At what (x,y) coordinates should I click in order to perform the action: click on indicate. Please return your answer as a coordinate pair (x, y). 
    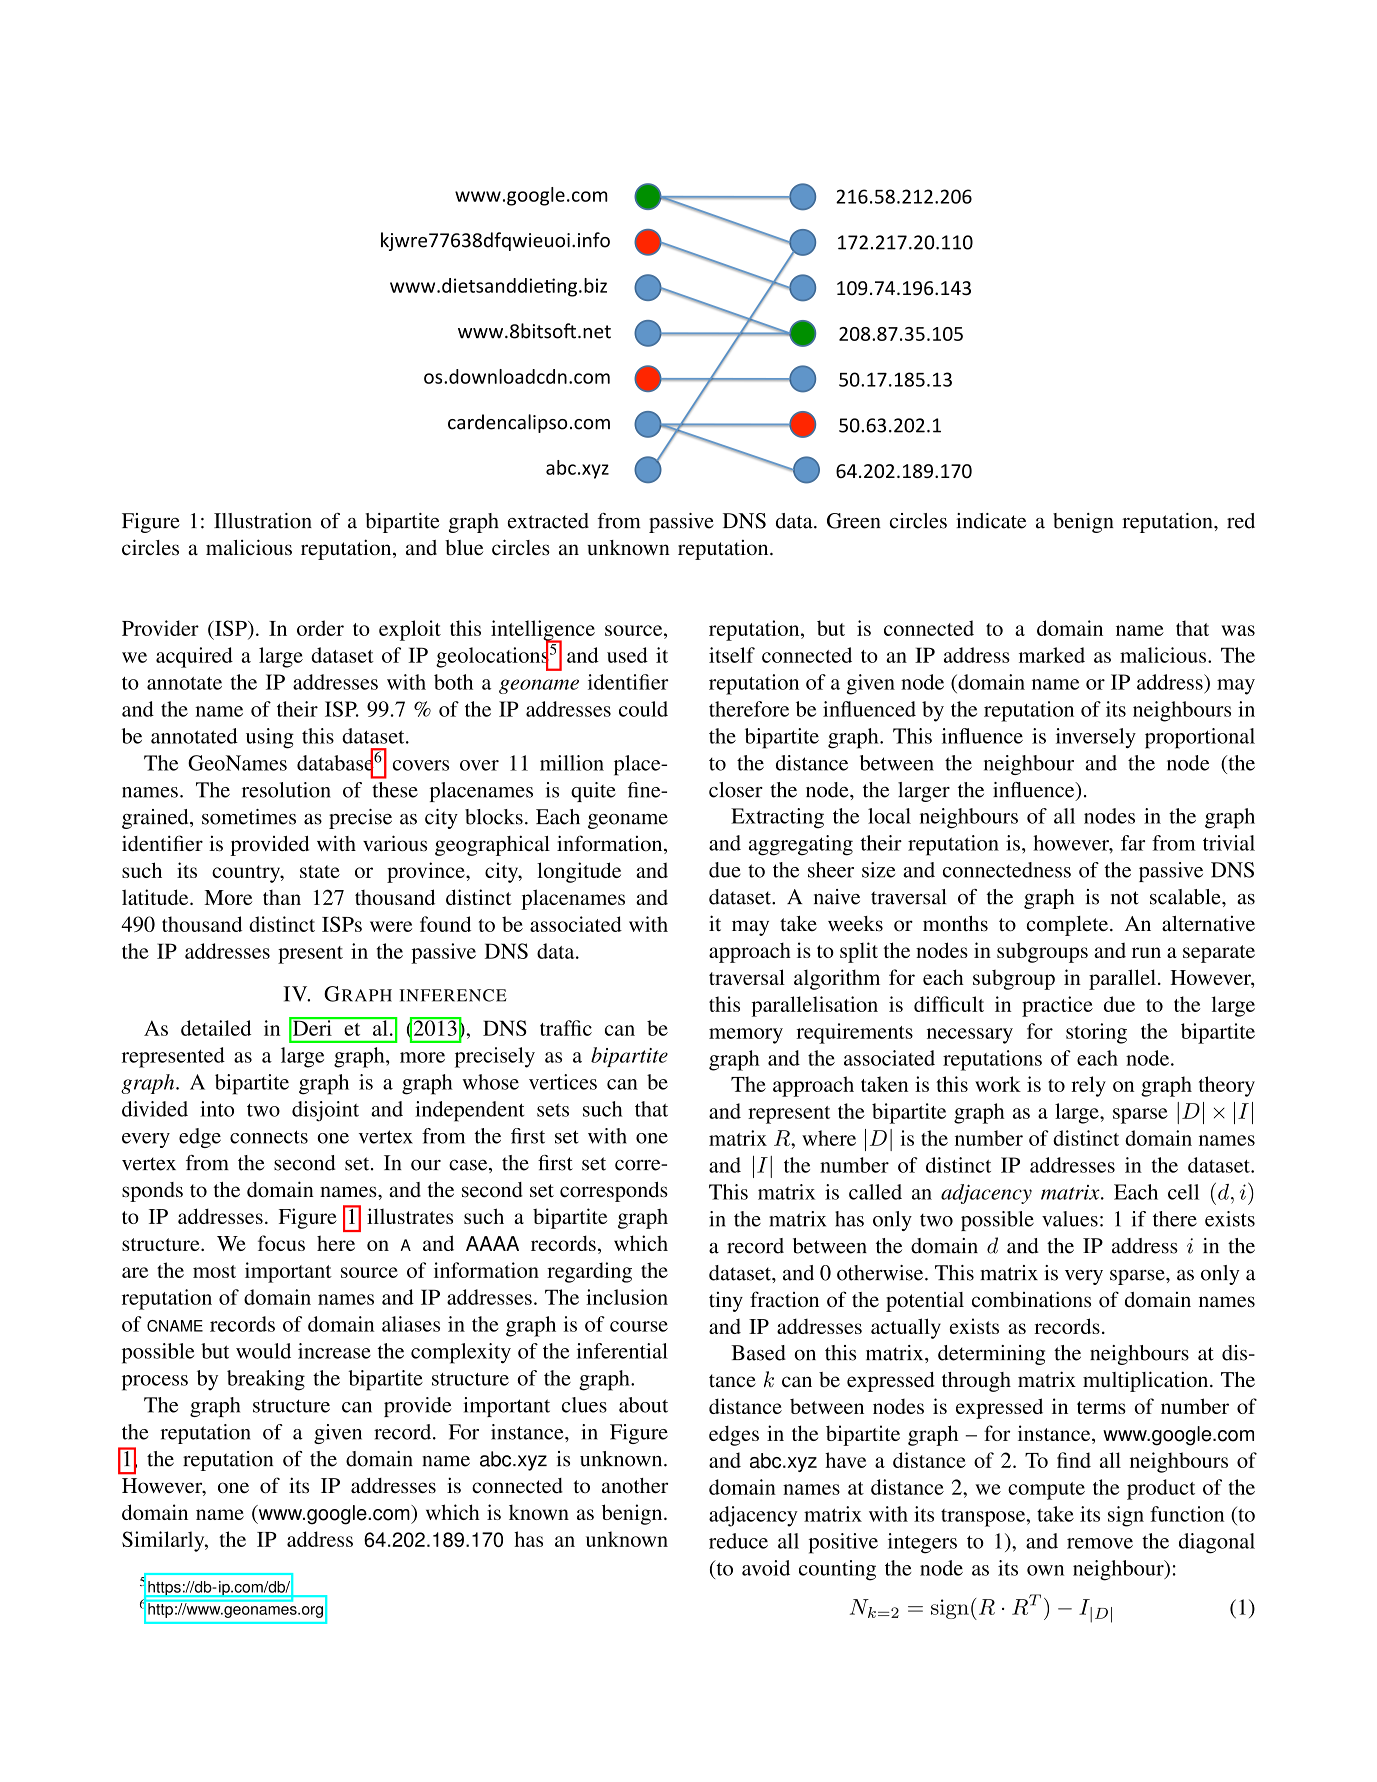
    Looking at the image, I should click on (991, 521).
